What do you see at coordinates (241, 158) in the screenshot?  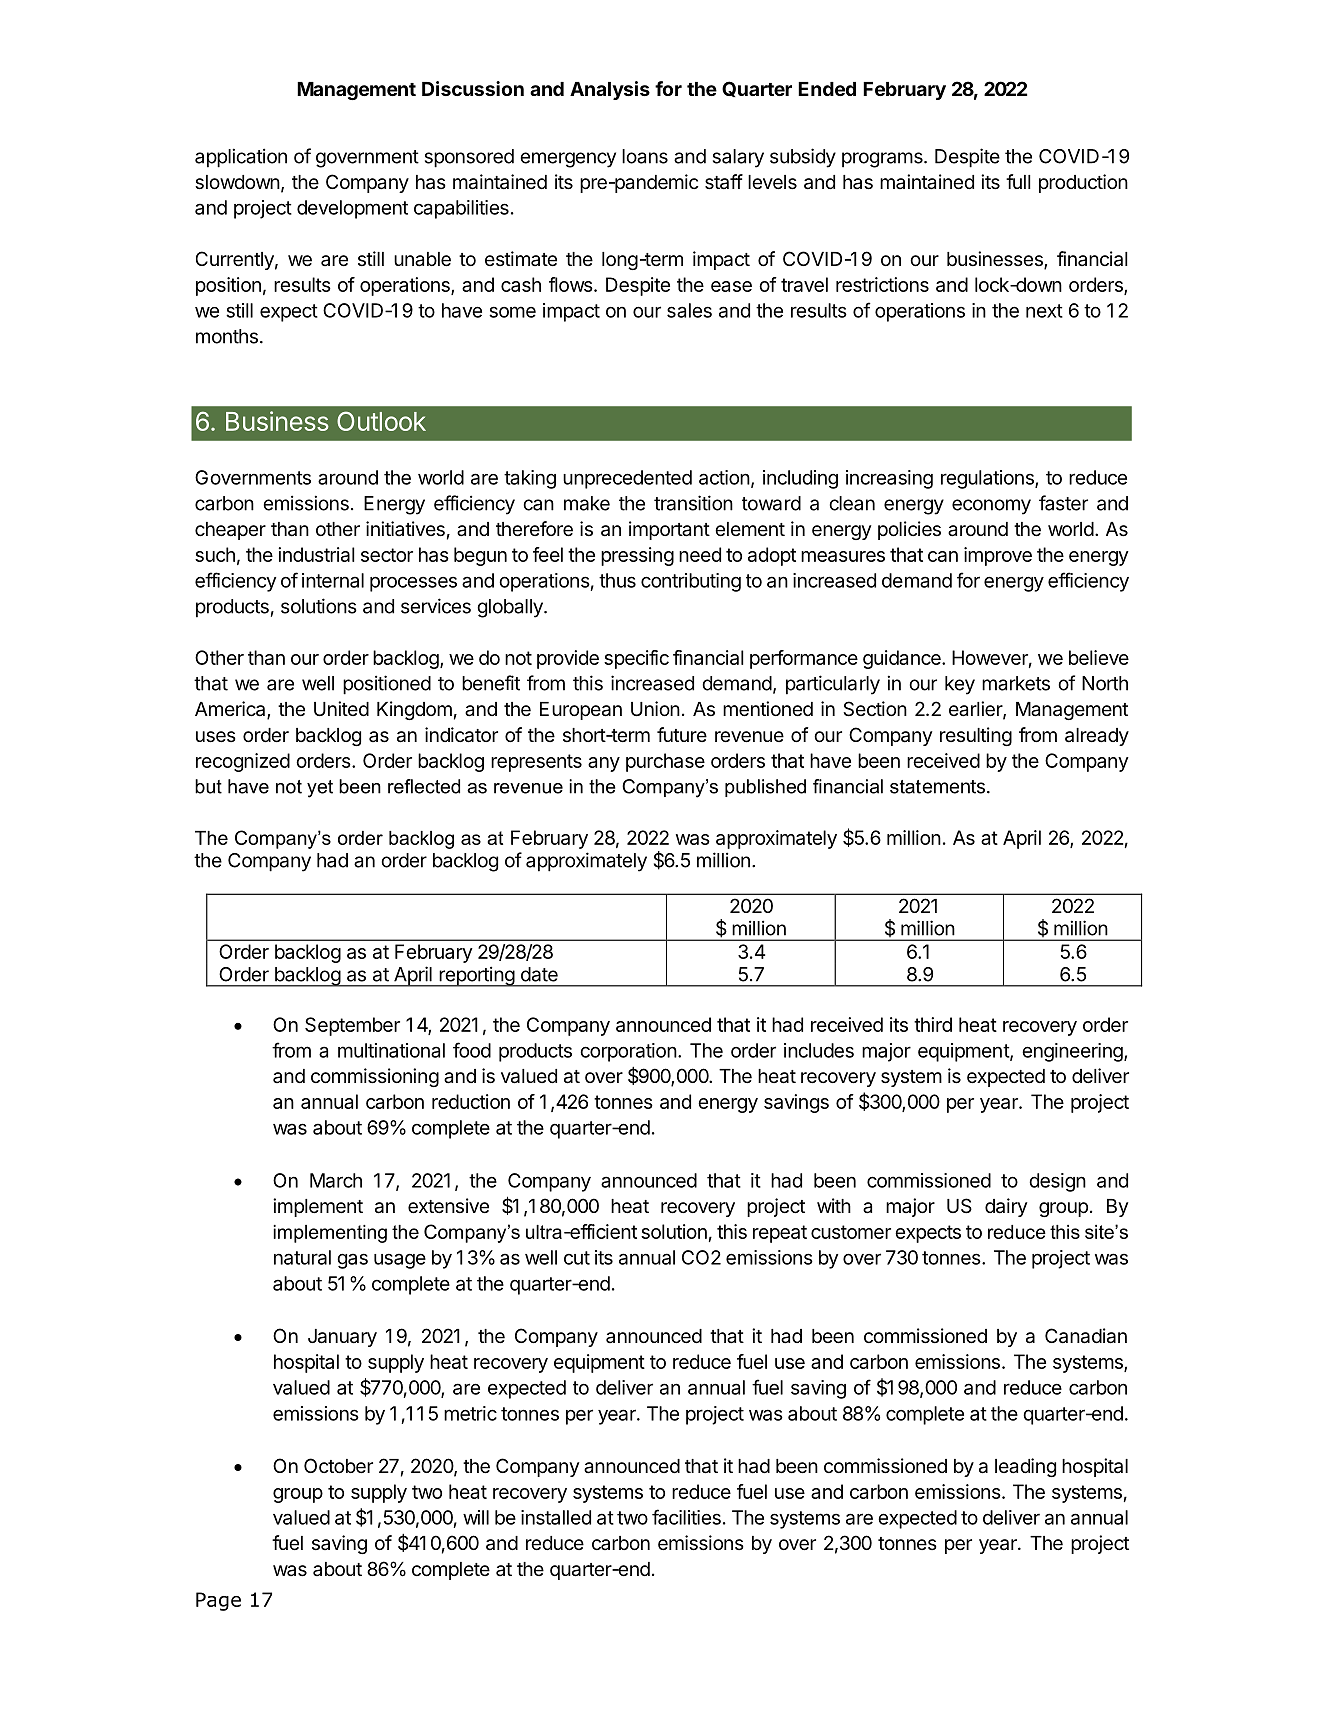 I see `application` at bounding box center [241, 158].
